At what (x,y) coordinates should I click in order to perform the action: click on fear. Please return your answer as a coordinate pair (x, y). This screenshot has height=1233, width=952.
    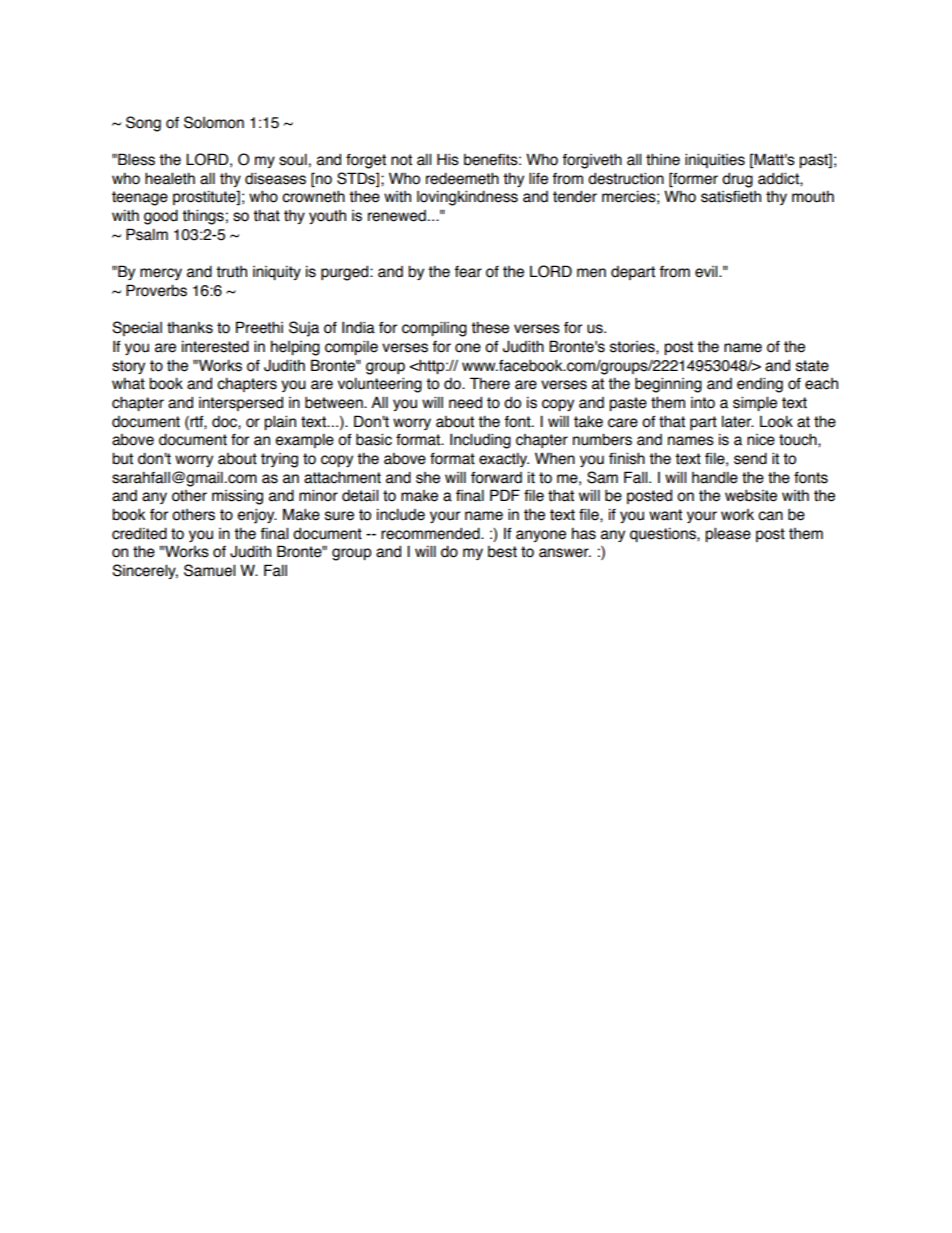
    Looking at the image, I should click on (468, 272).
